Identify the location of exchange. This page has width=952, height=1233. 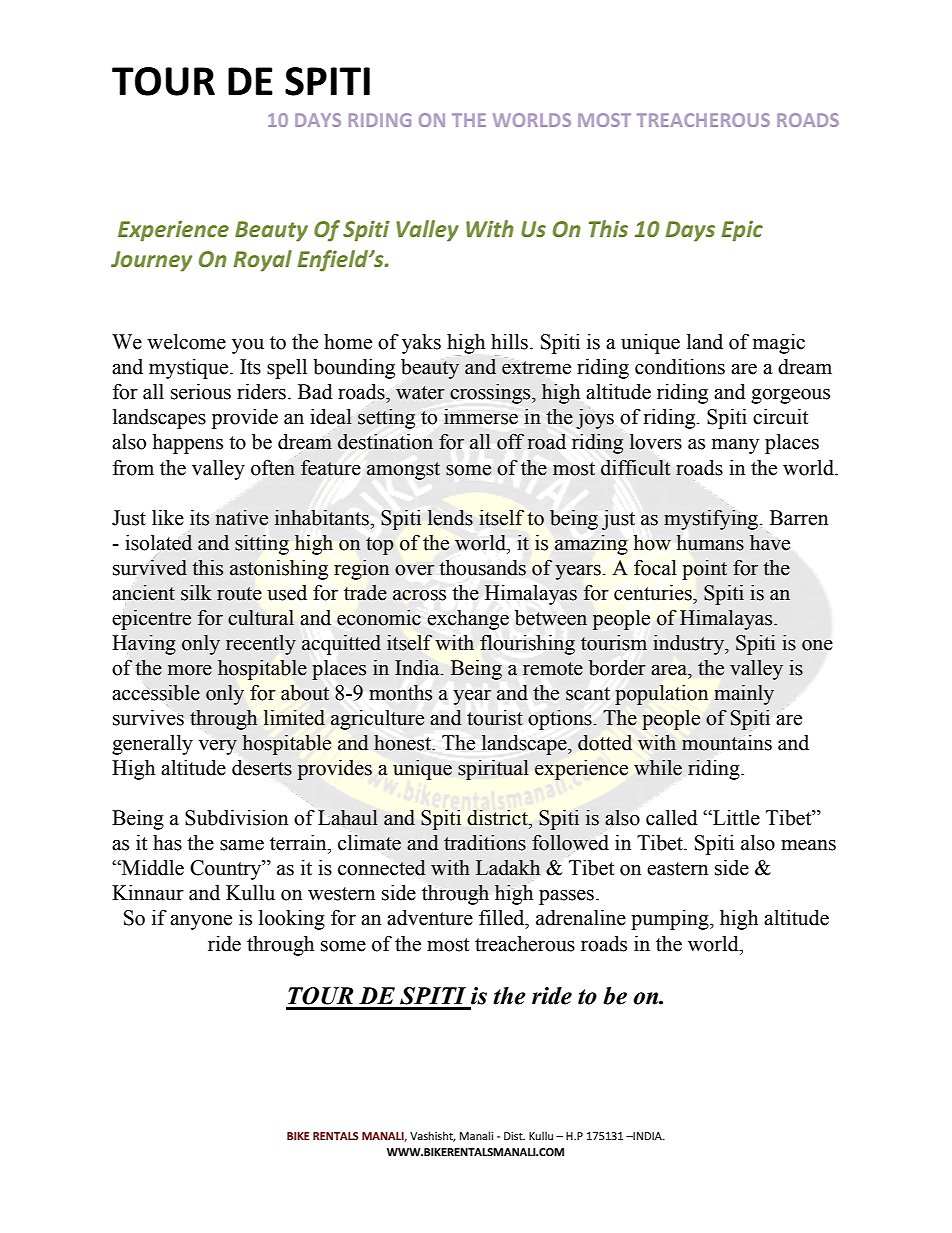
(468, 620).
